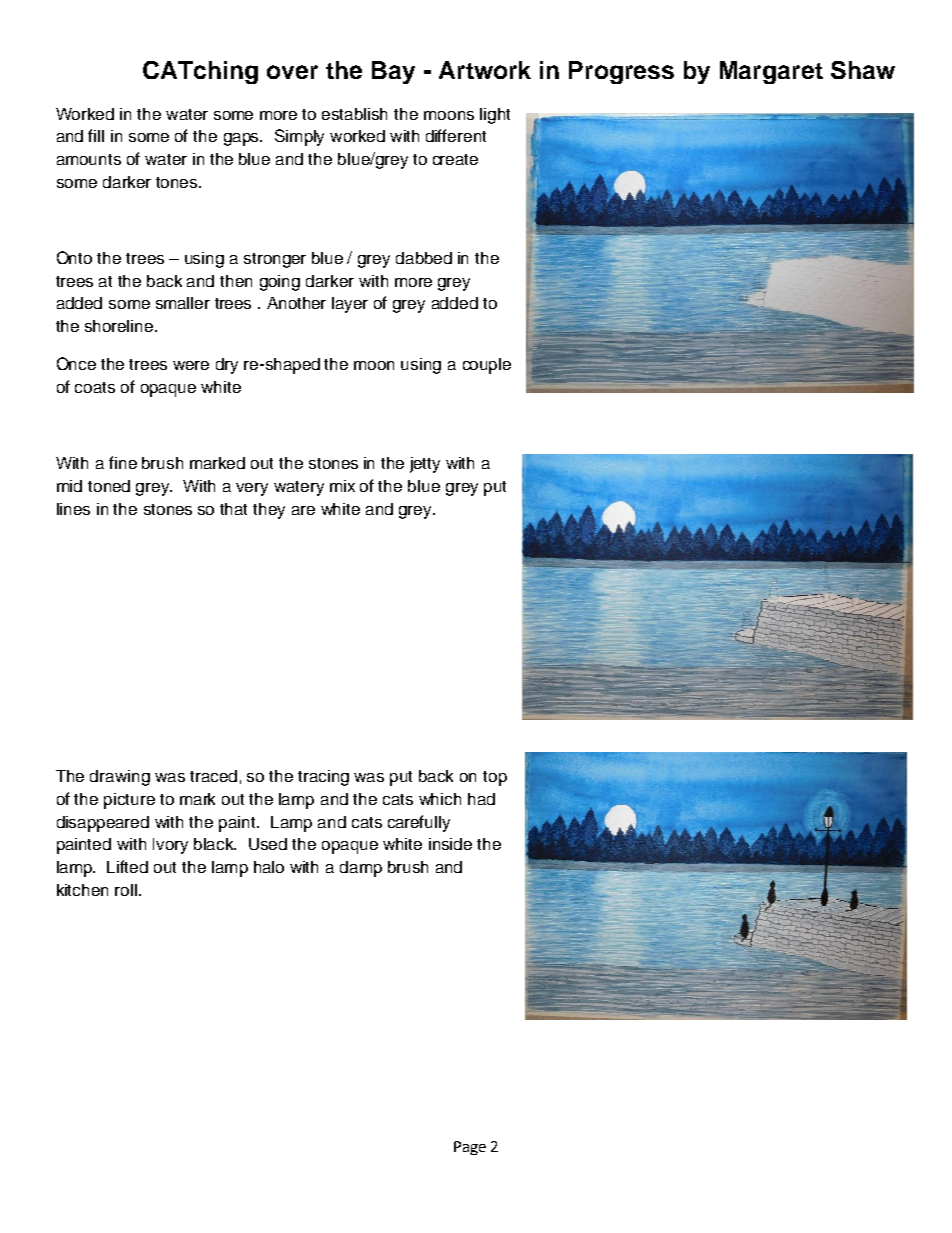 This screenshot has height=1233, width=952. I want to click on couple, so click(487, 366).
